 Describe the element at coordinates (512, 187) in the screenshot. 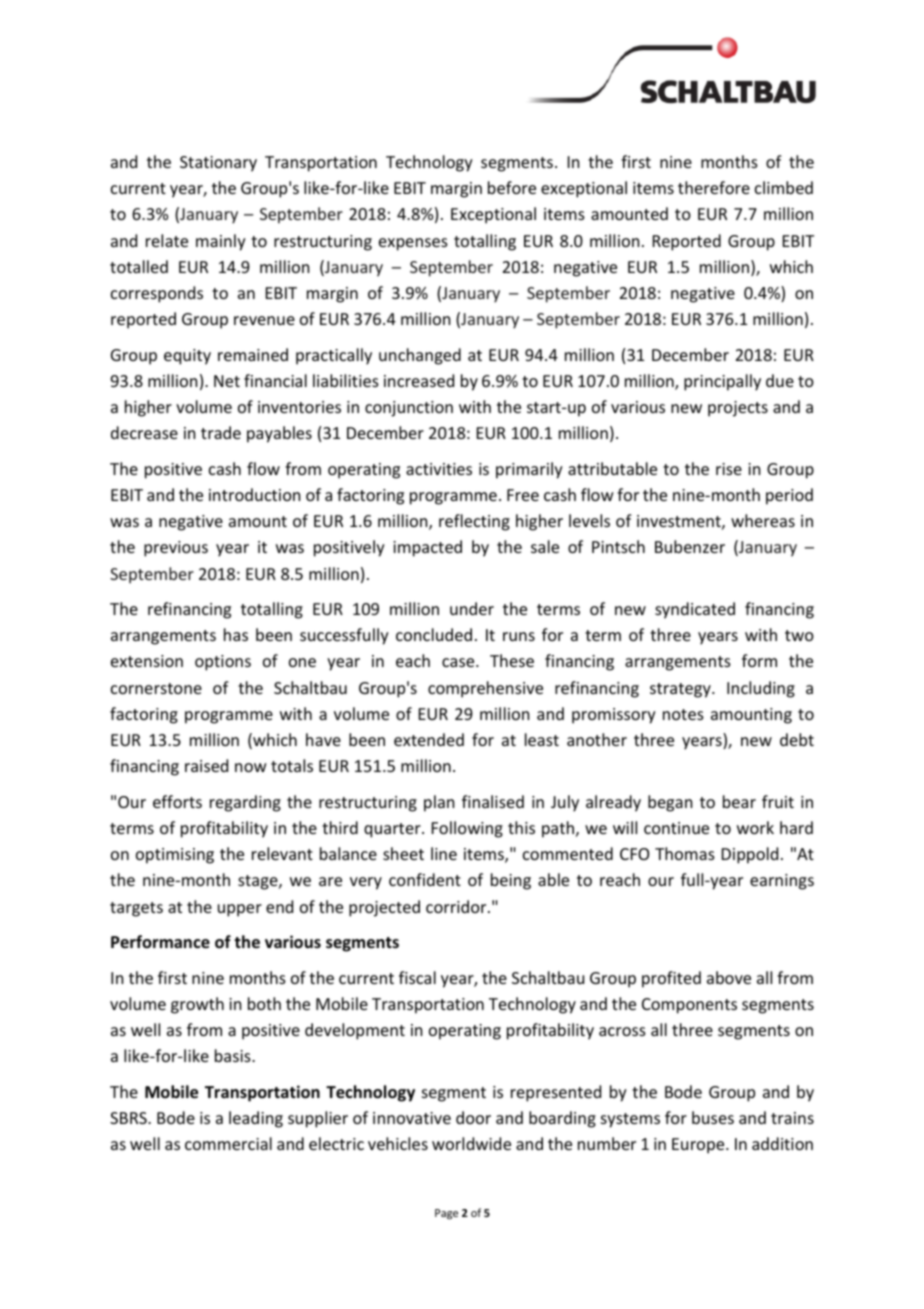

I see `before` at that location.
